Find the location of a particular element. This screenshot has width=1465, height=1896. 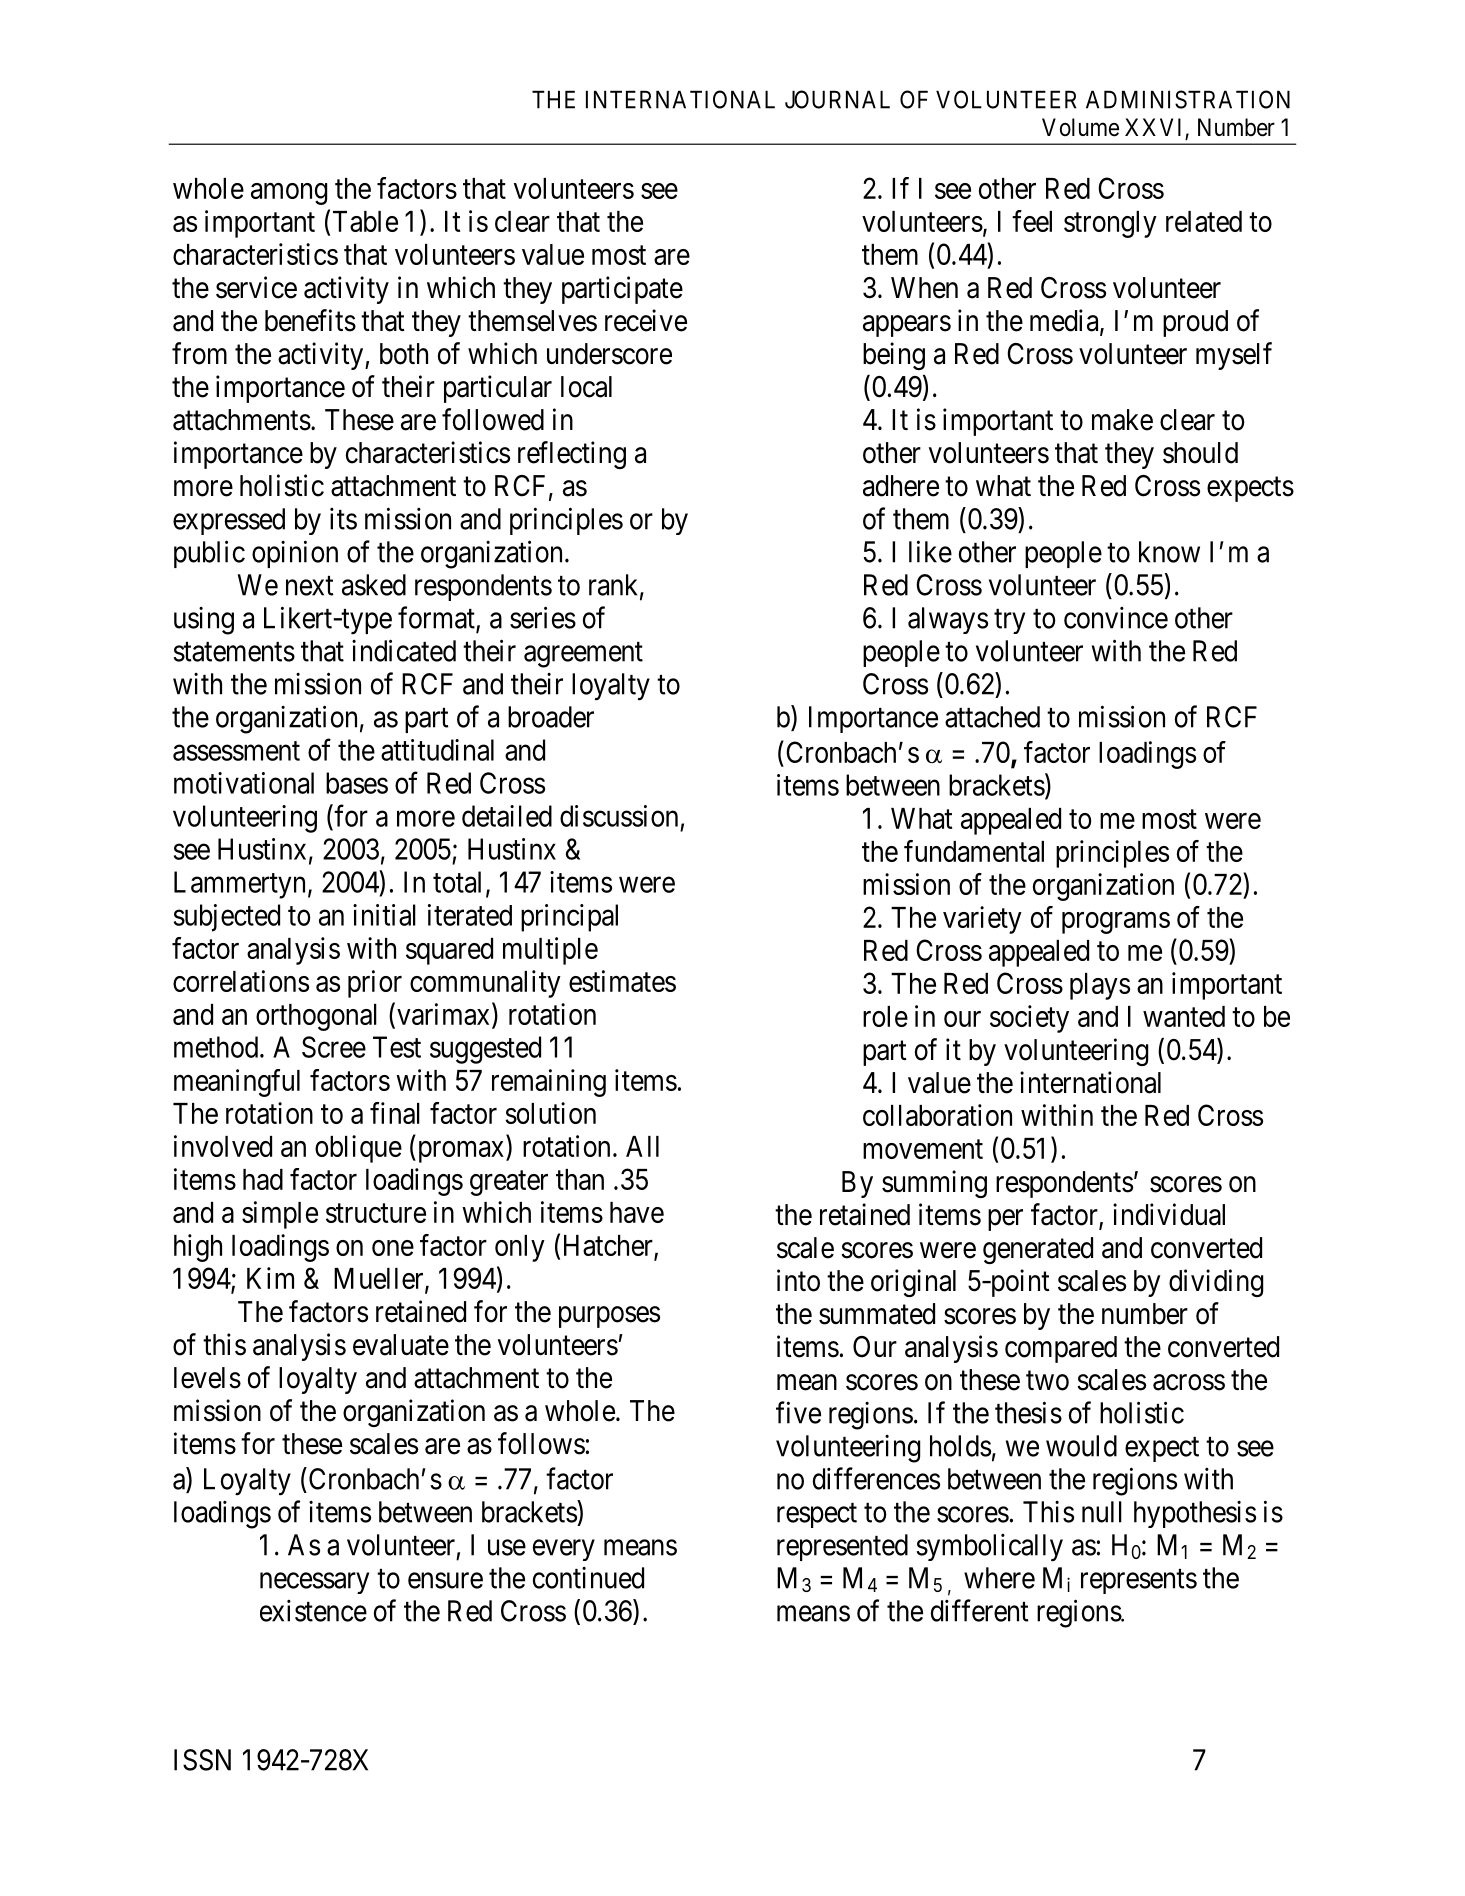

among is located at coordinates (289, 194).
